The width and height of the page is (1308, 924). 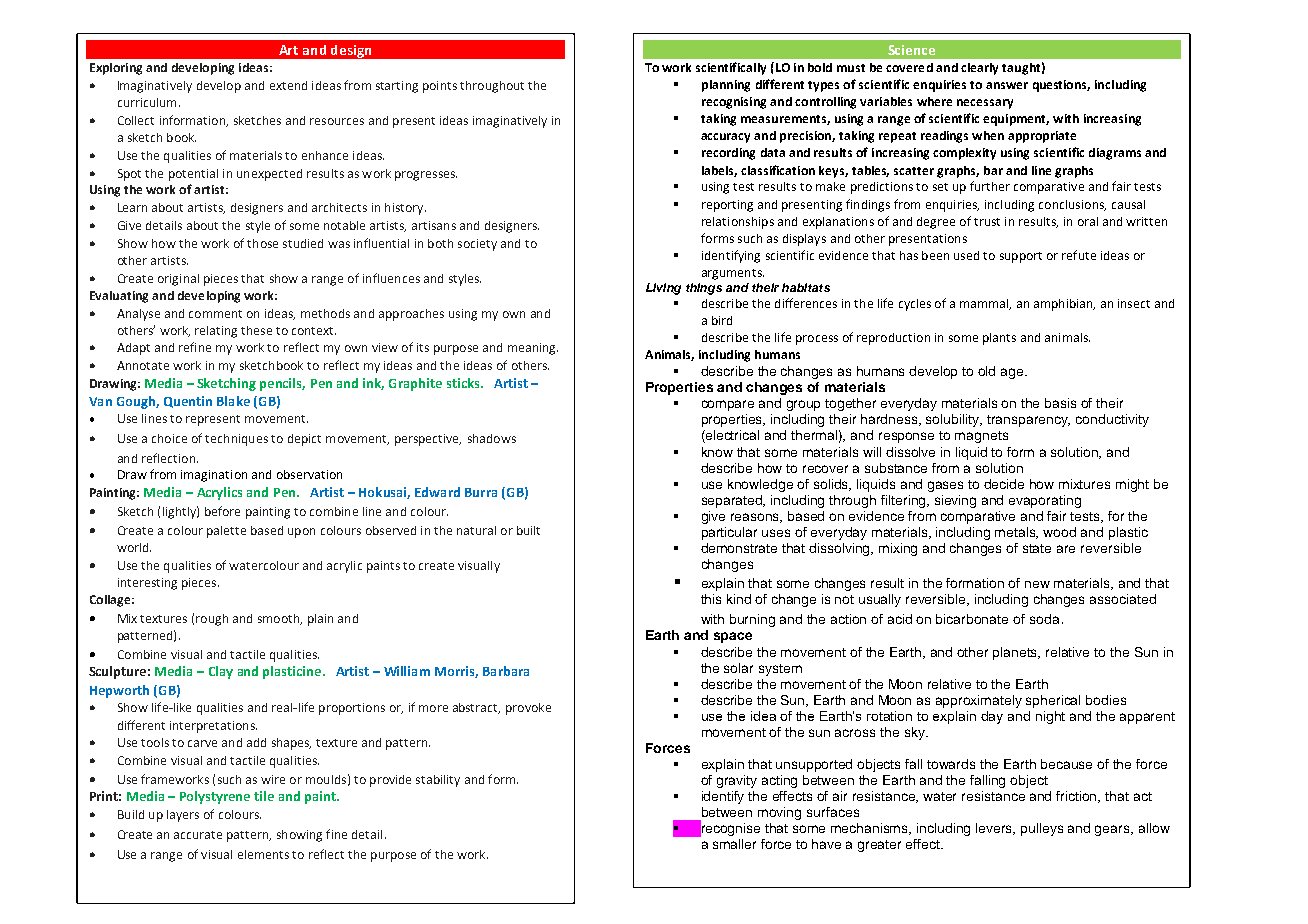 I want to click on this, so click(x=711, y=599).
